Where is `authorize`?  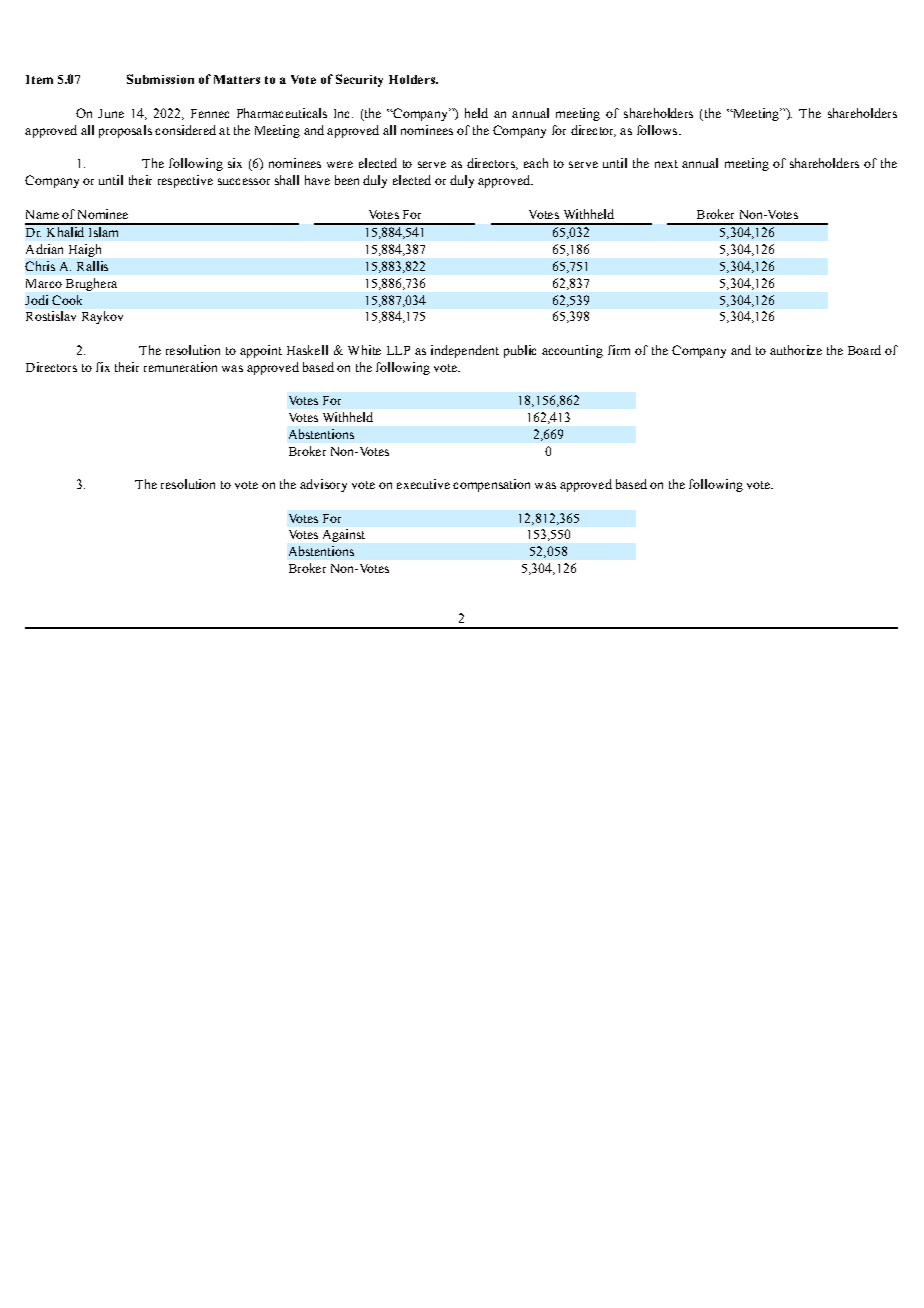
authorize is located at coordinates (796, 350).
